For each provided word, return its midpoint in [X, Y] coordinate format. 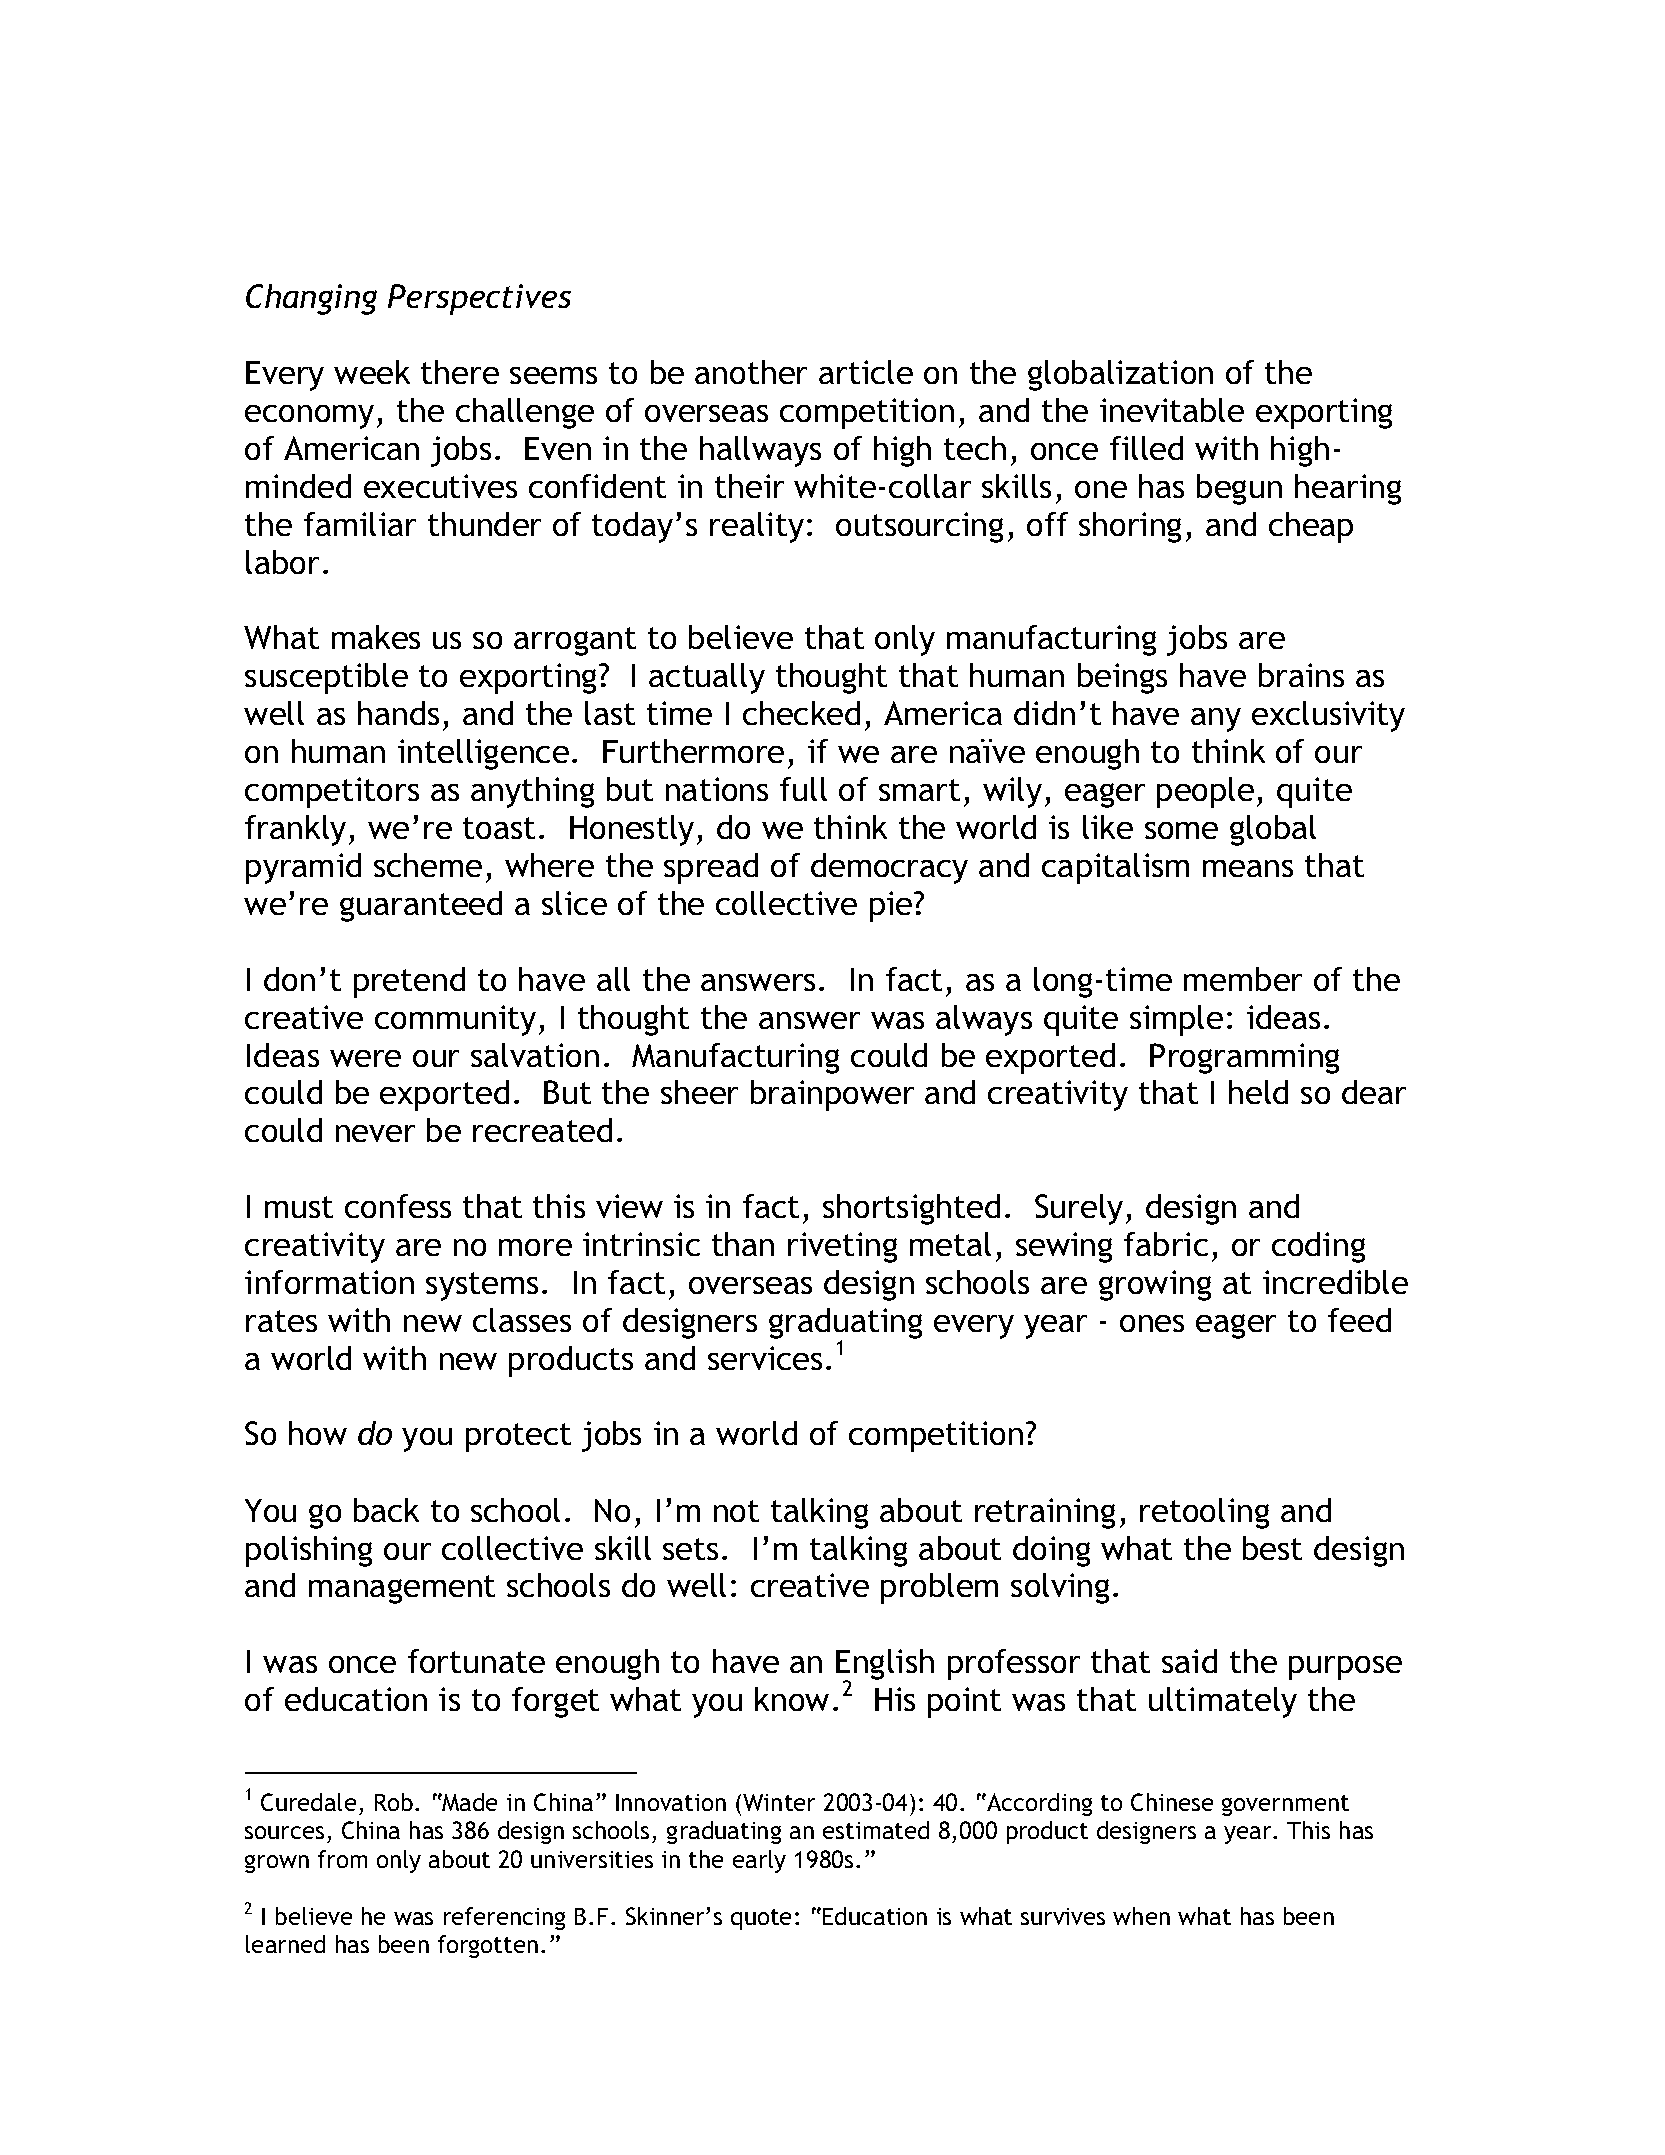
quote [761, 1919]
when [1141, 1916]
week [372, 372]
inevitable [1172, 410]
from [342, 1859]
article [866, 372]
